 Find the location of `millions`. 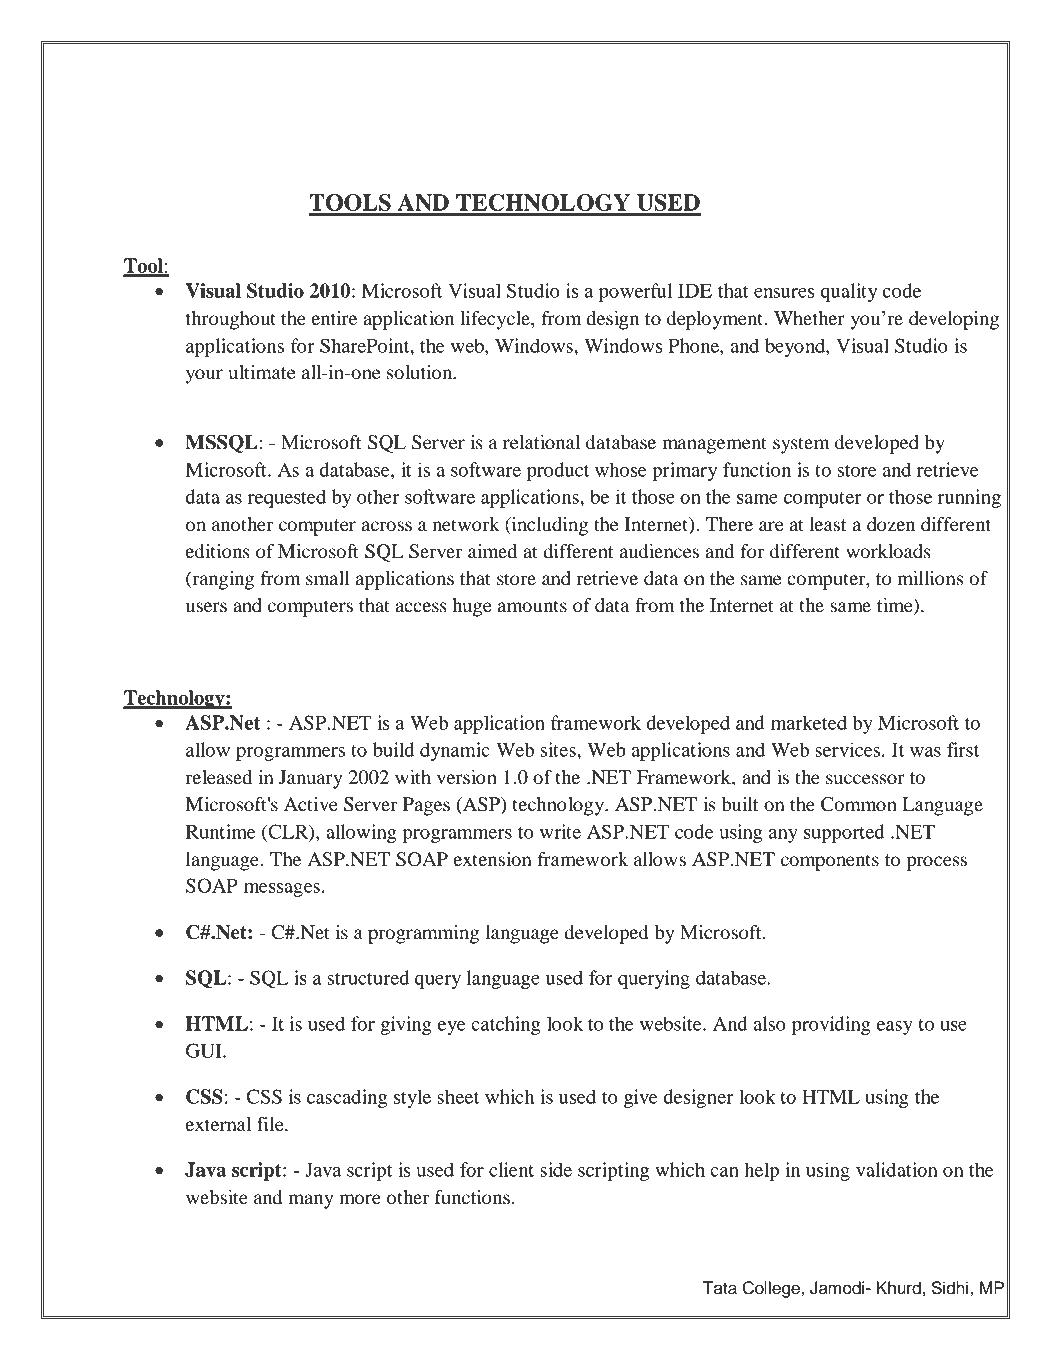

millions is located at coordinates (930, 578).
